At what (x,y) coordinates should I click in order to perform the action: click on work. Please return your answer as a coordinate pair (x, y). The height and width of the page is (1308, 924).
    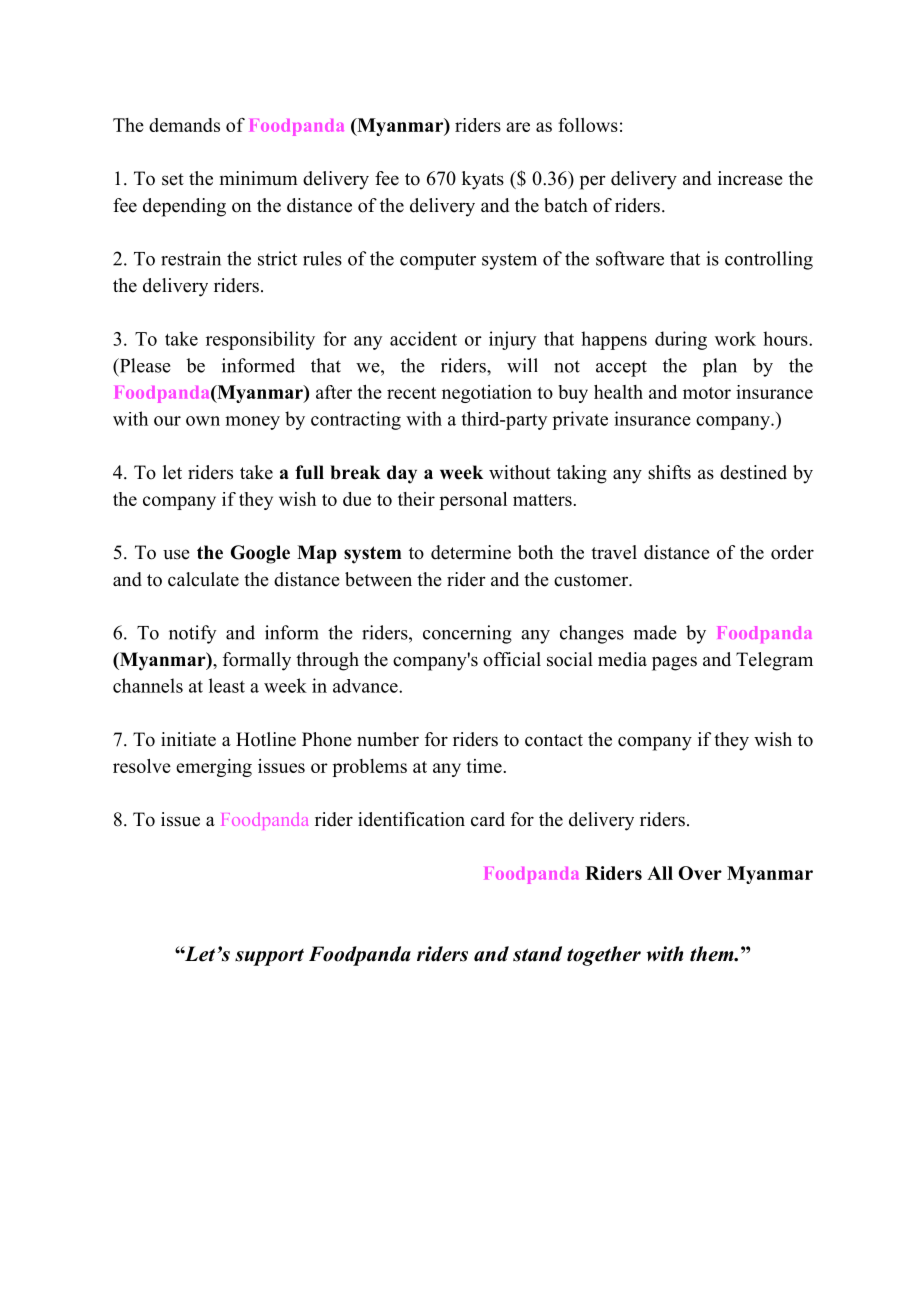
    Looking at the image, I should click on (735, 338).
